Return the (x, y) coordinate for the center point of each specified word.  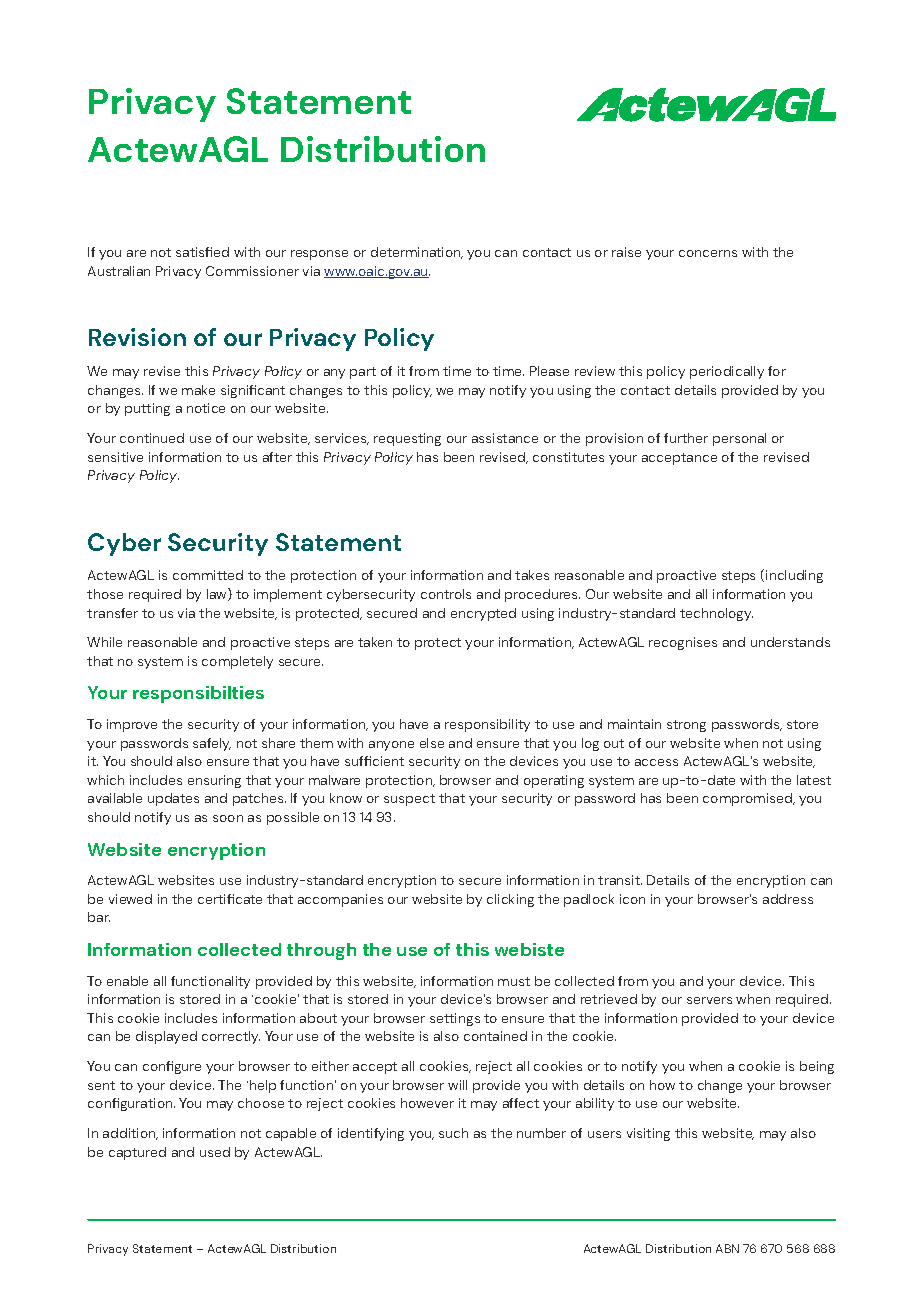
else (432, 743)
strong (686, 726)
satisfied (202, 252)
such (453, 1133)
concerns (708, 253)
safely (212, 744)
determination (417, 253)
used (215, 1152)
